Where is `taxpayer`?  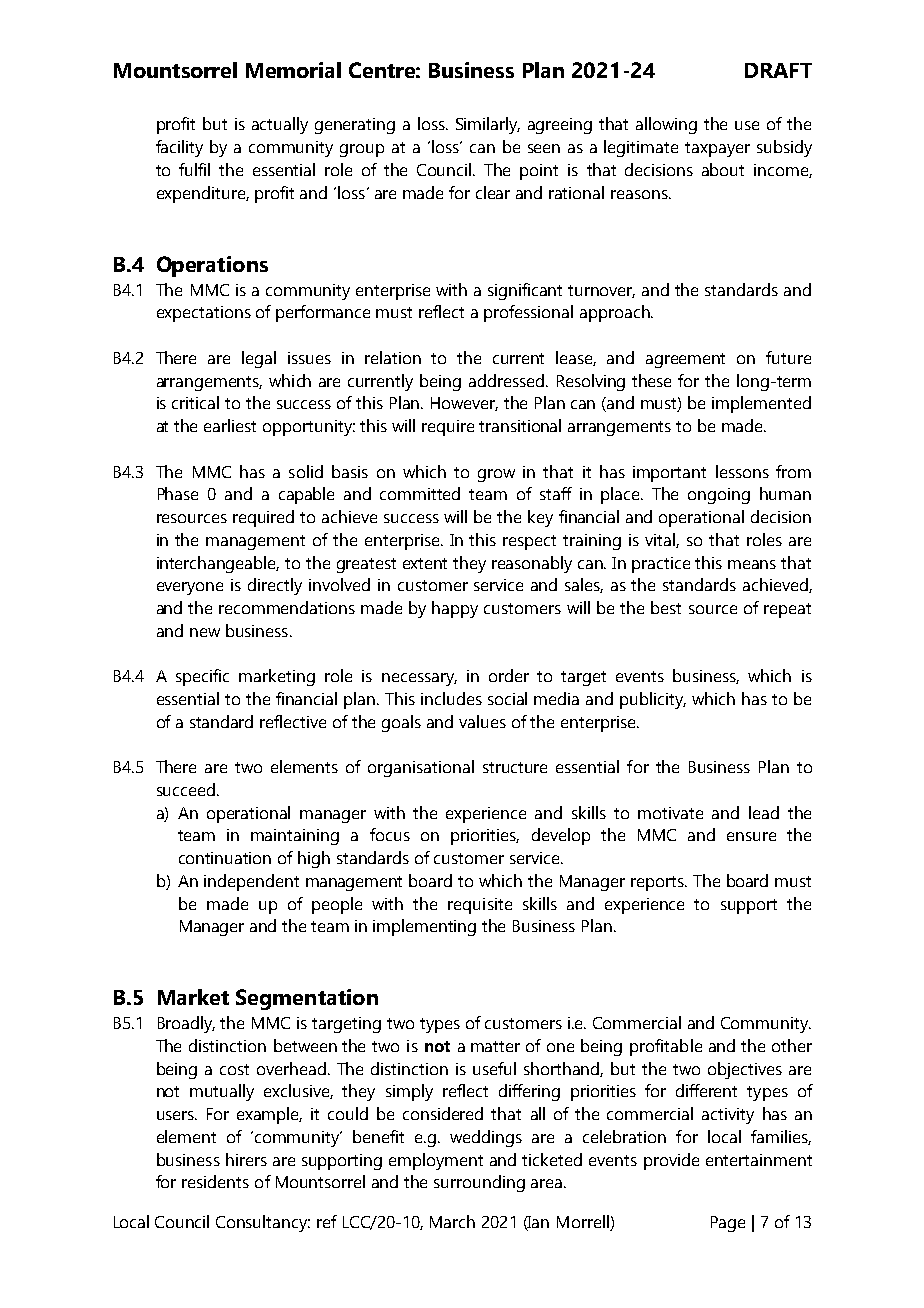
taxpayer is located at coordinates (717, 149).
